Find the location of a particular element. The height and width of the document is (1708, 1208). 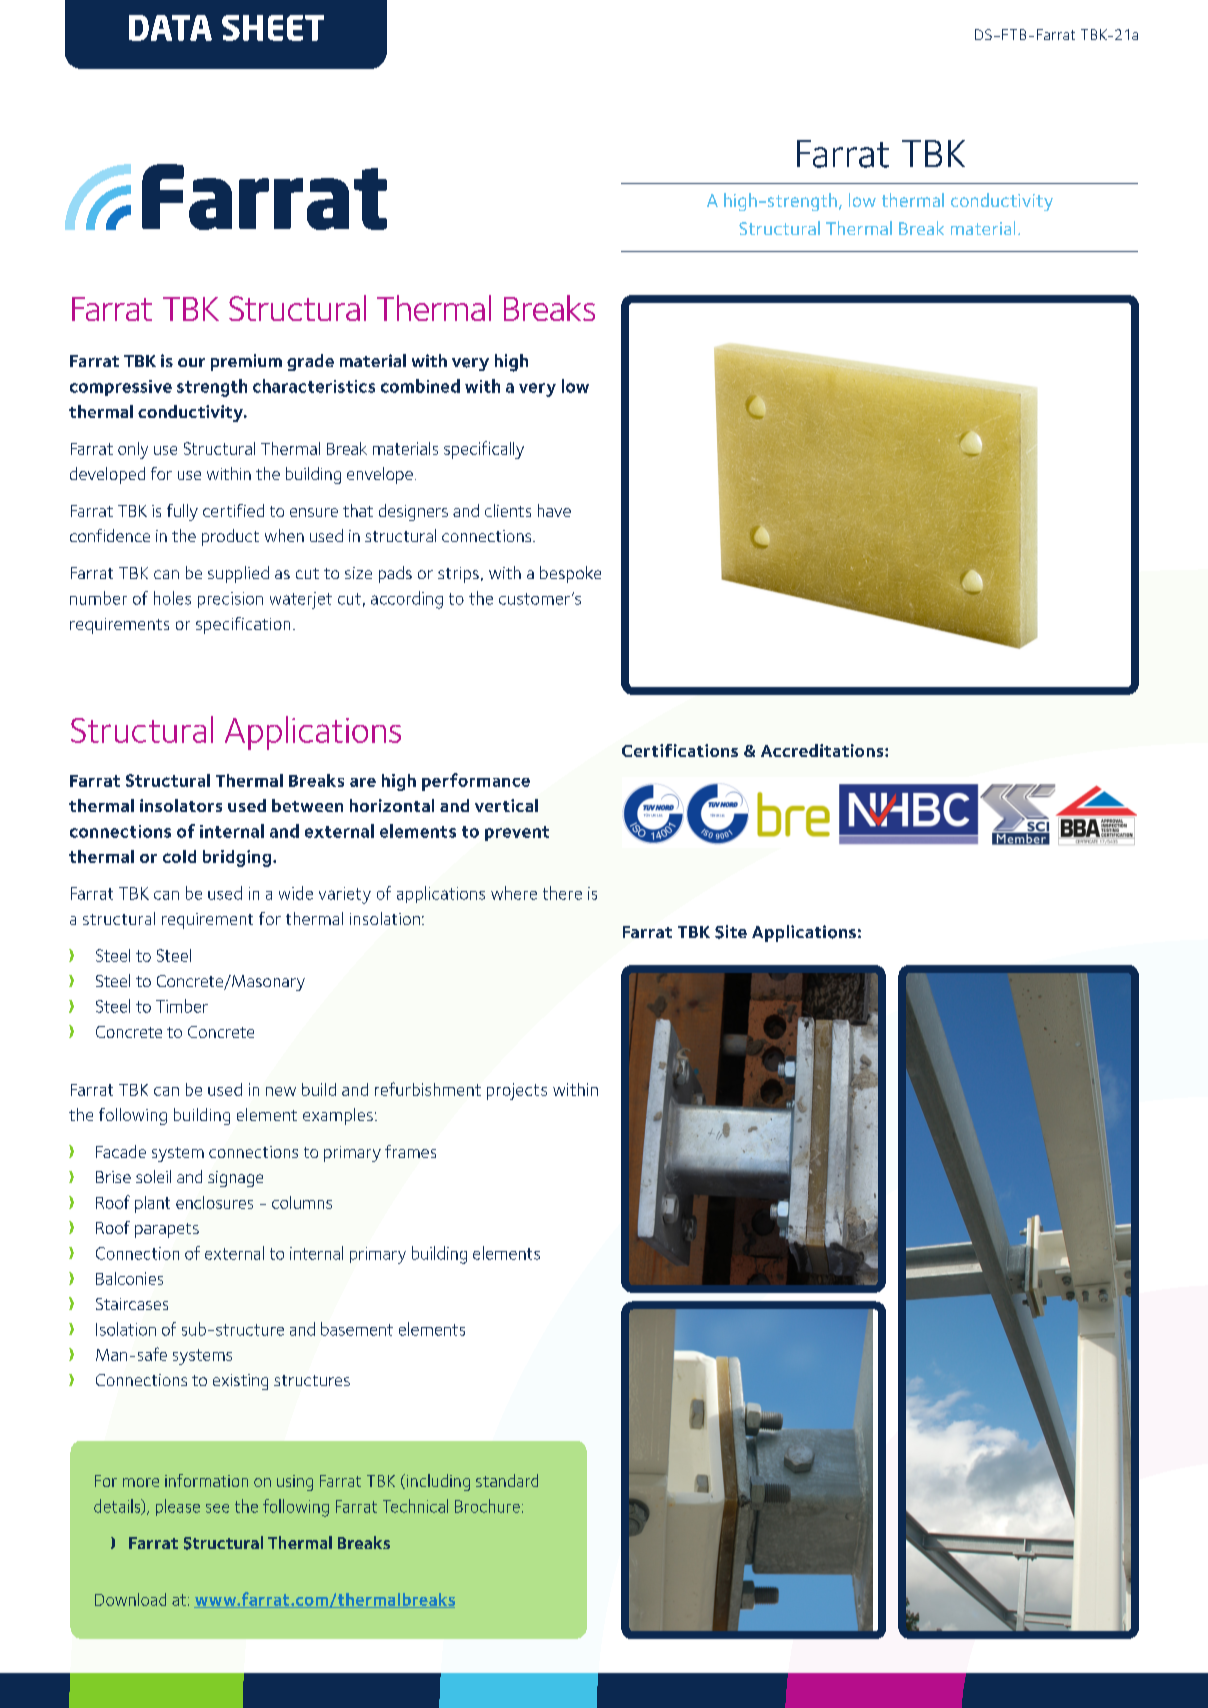

refurbishment is located at coordinates (428, 1089).
